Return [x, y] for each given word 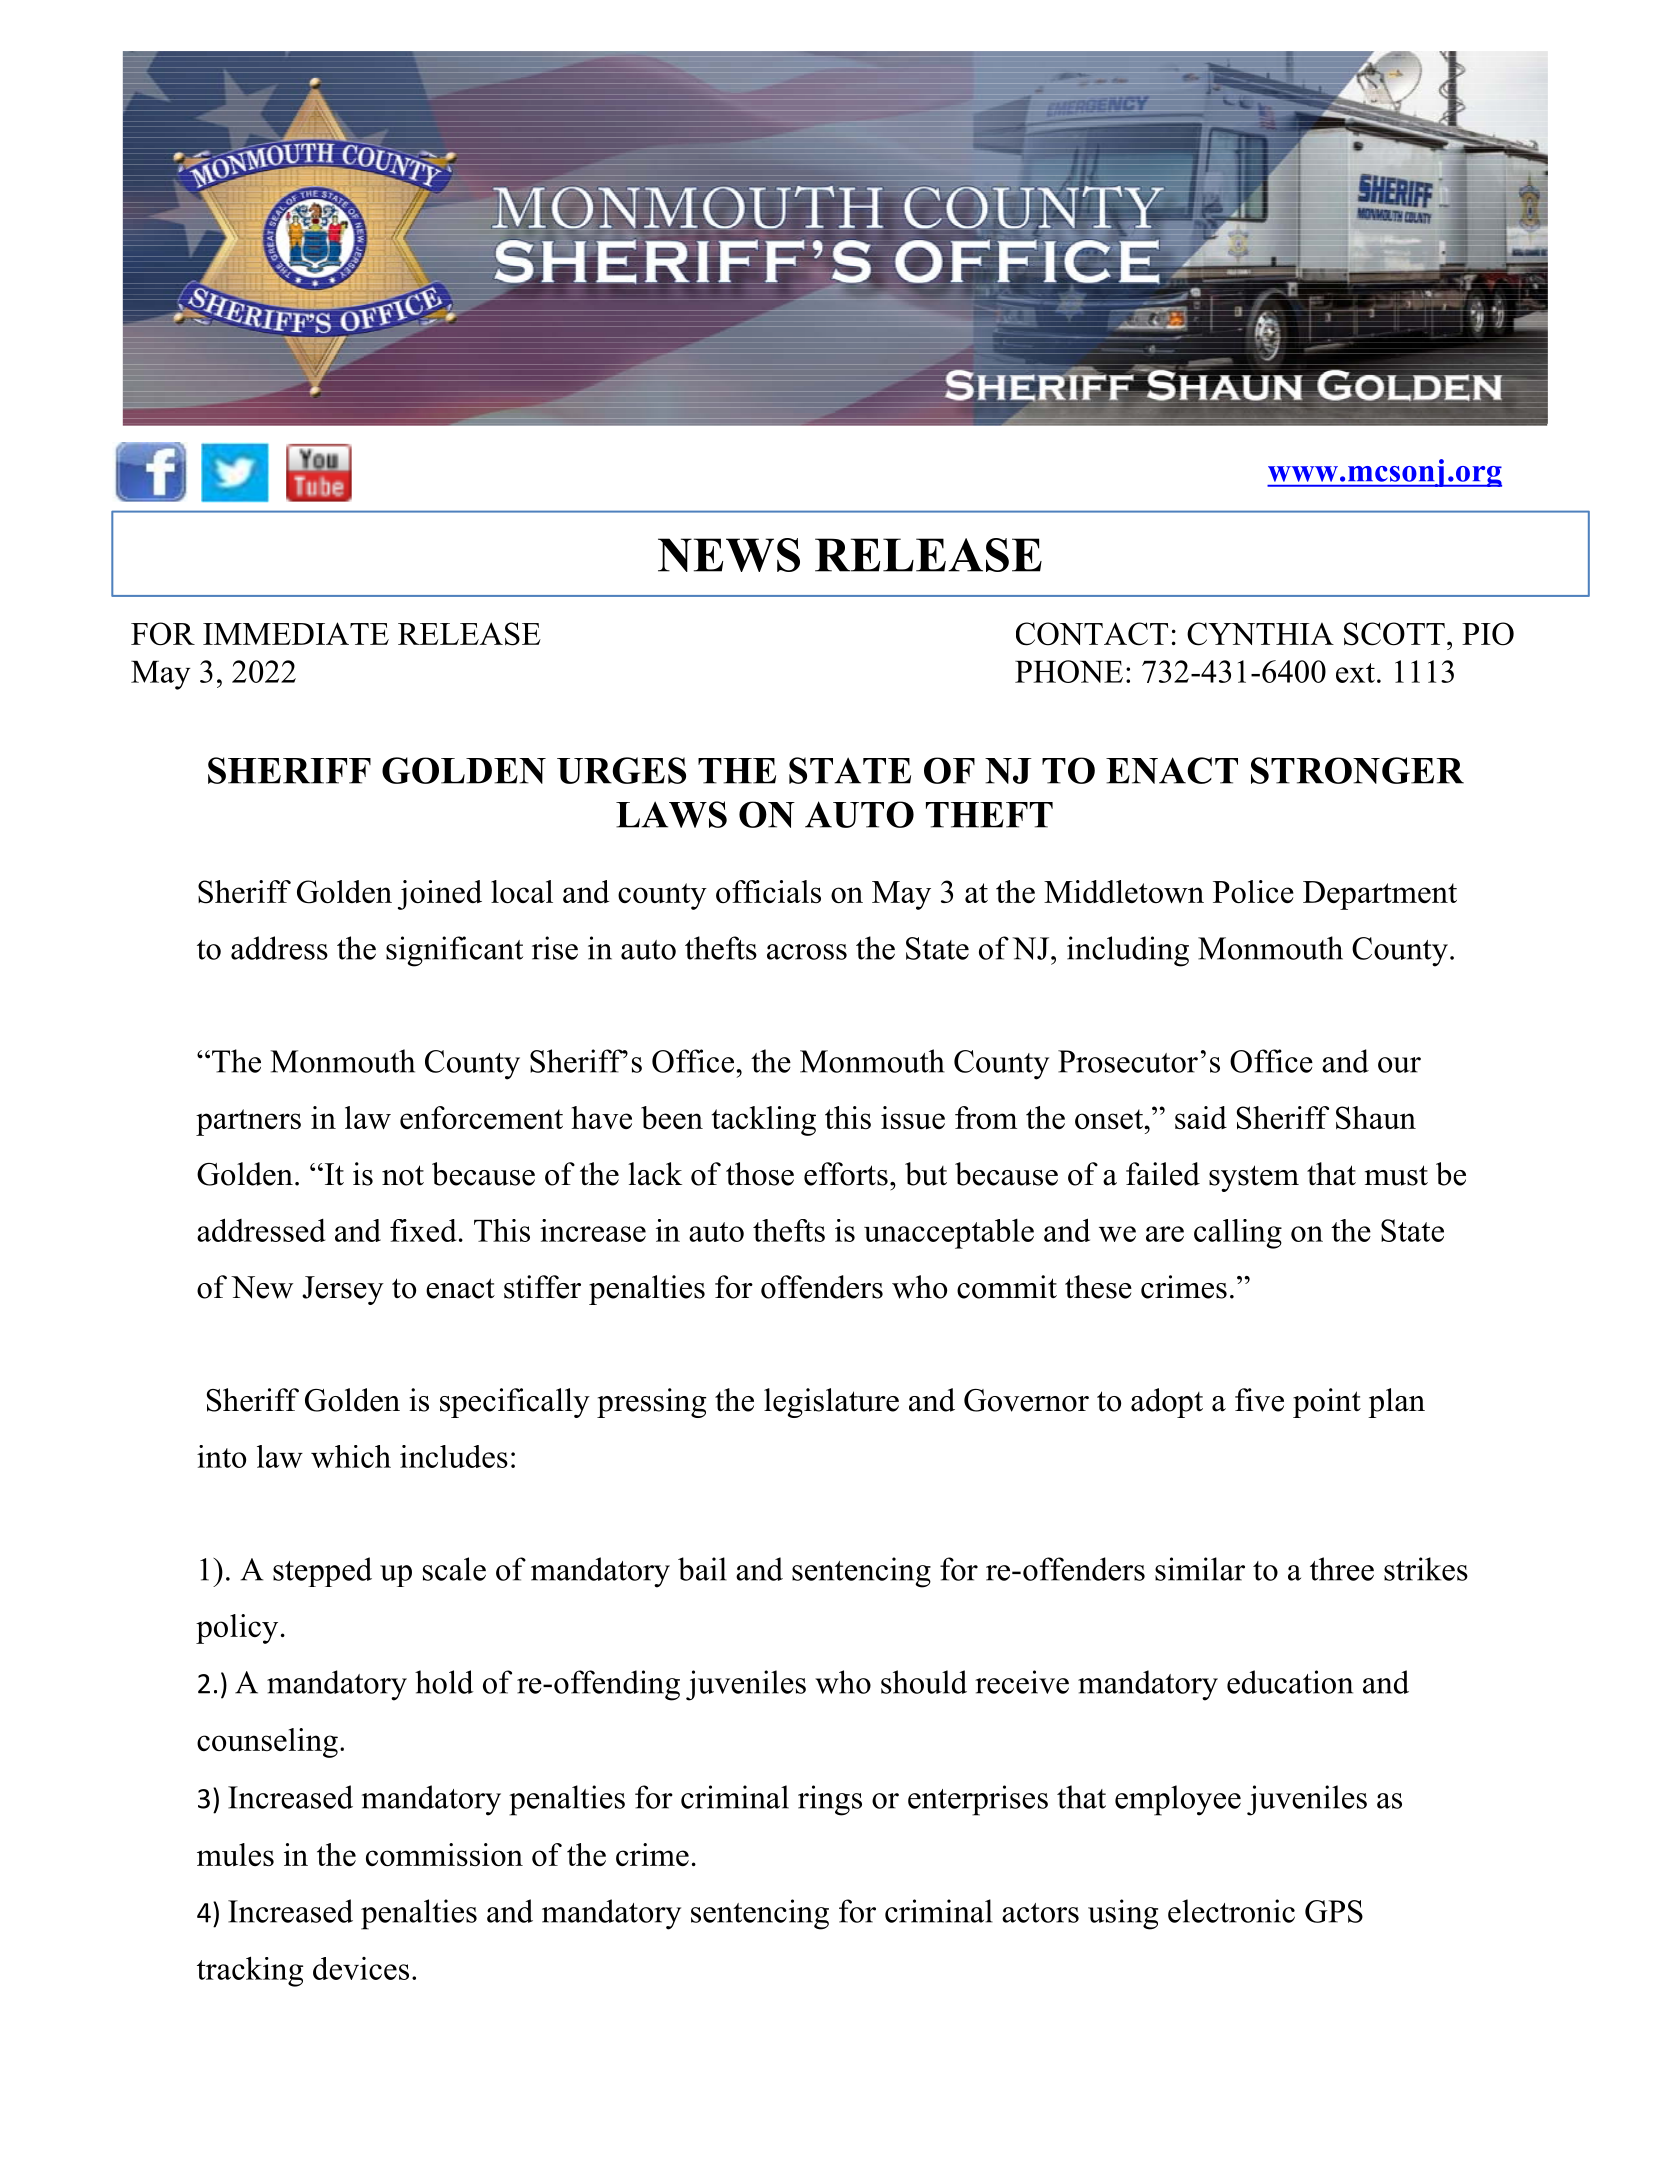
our [1399, 1065]
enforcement [481, 1117]
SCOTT [1394, 634]
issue [913, 1117]
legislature [831, 1403]
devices [361, 1968]
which [351, 1456]
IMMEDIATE [296, 633]
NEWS [729, 555]
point [1327, 1403]
